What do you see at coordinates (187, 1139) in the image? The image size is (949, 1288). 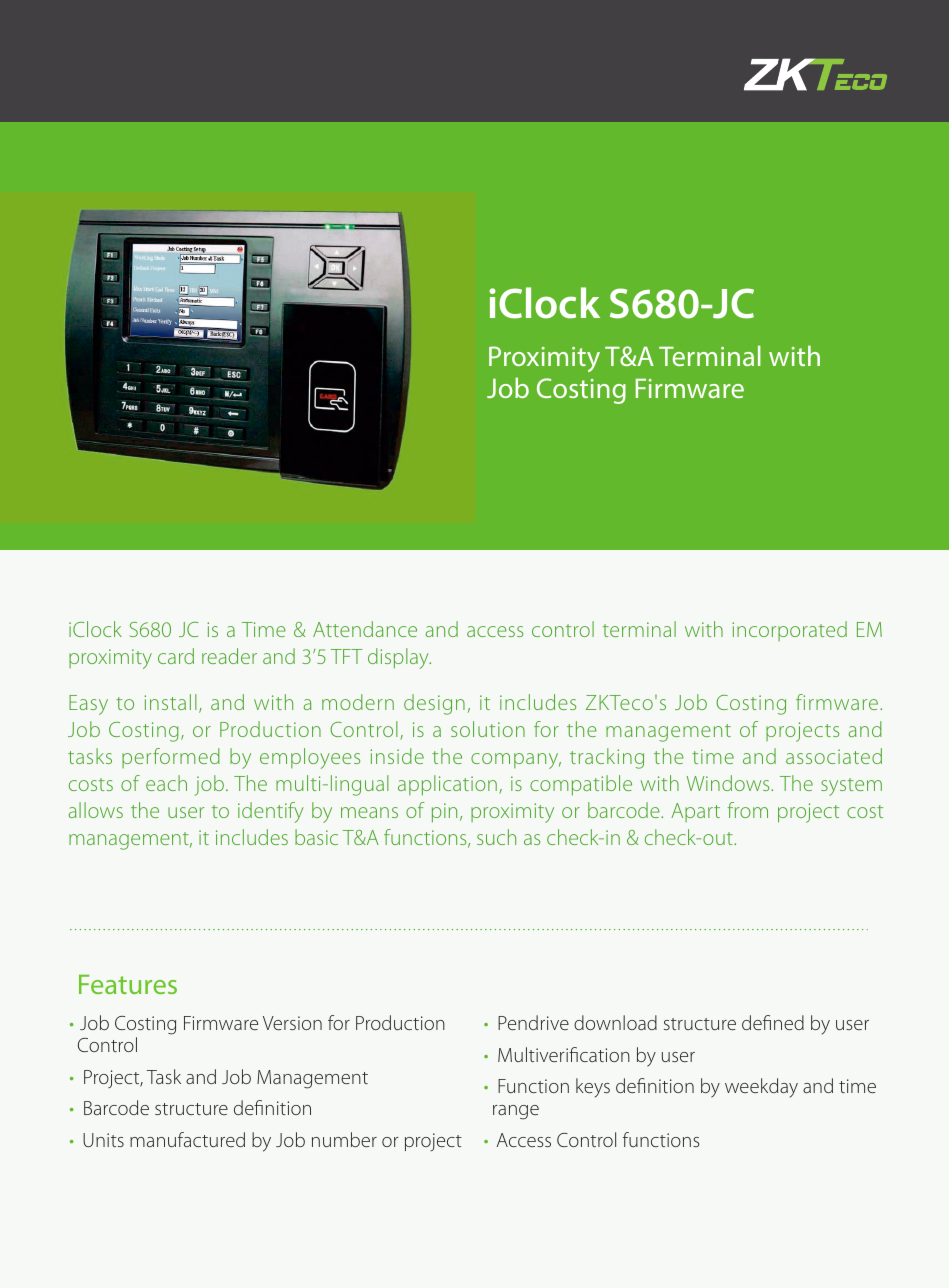 I see `manufactured` at bounding box center [187, 1139].
